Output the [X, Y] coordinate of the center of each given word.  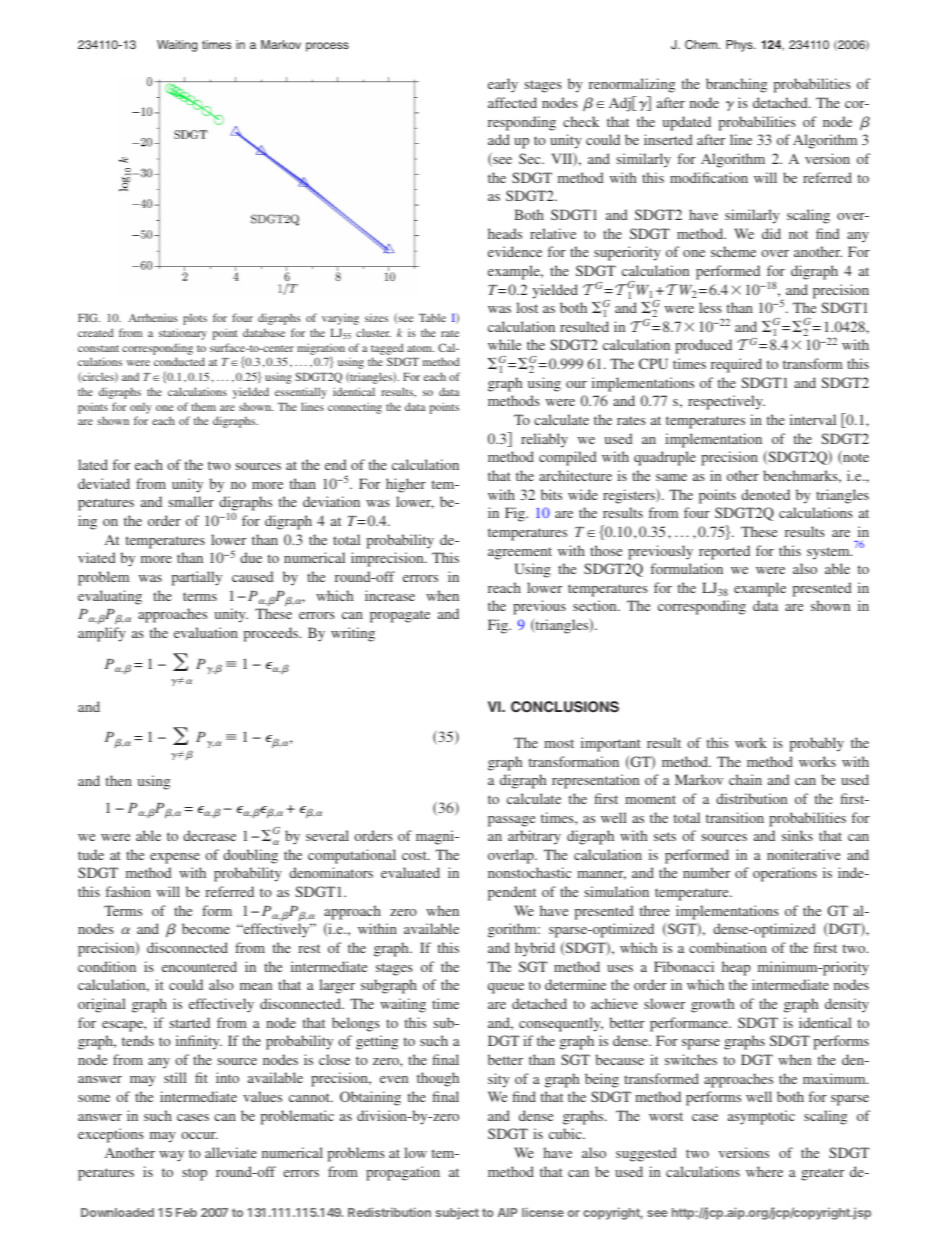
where [764, 1171]
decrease [209, 835]
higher [406, 485]
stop [194, 1174]
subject [457, 1213]
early [503, 85]
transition [735, 817]
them [203, 406]
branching [736, 85]
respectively [726, 402]
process [327, 47]
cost [415, 855]
